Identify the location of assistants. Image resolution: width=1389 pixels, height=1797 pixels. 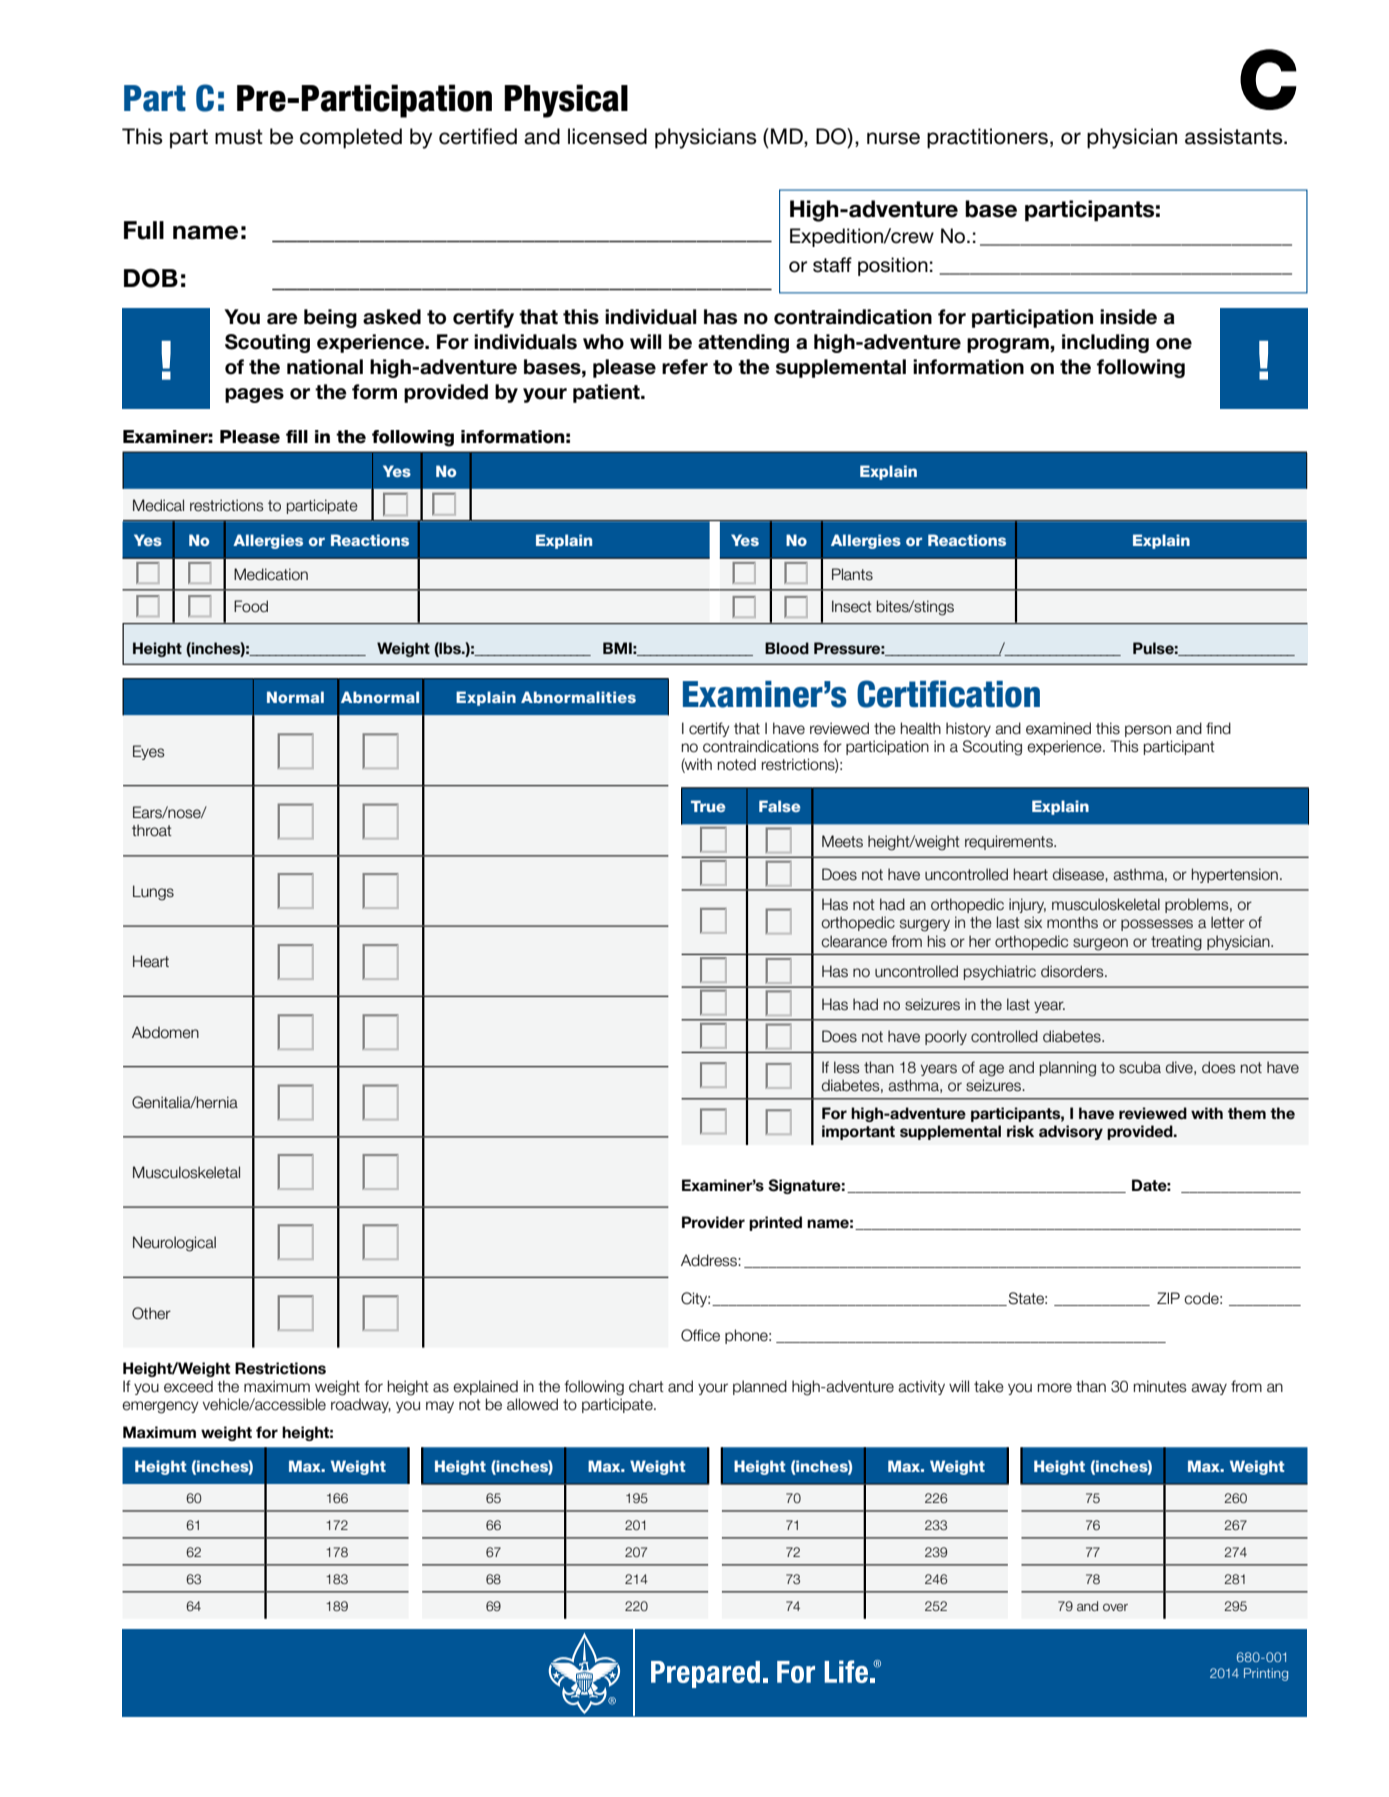
(1235, 136).
